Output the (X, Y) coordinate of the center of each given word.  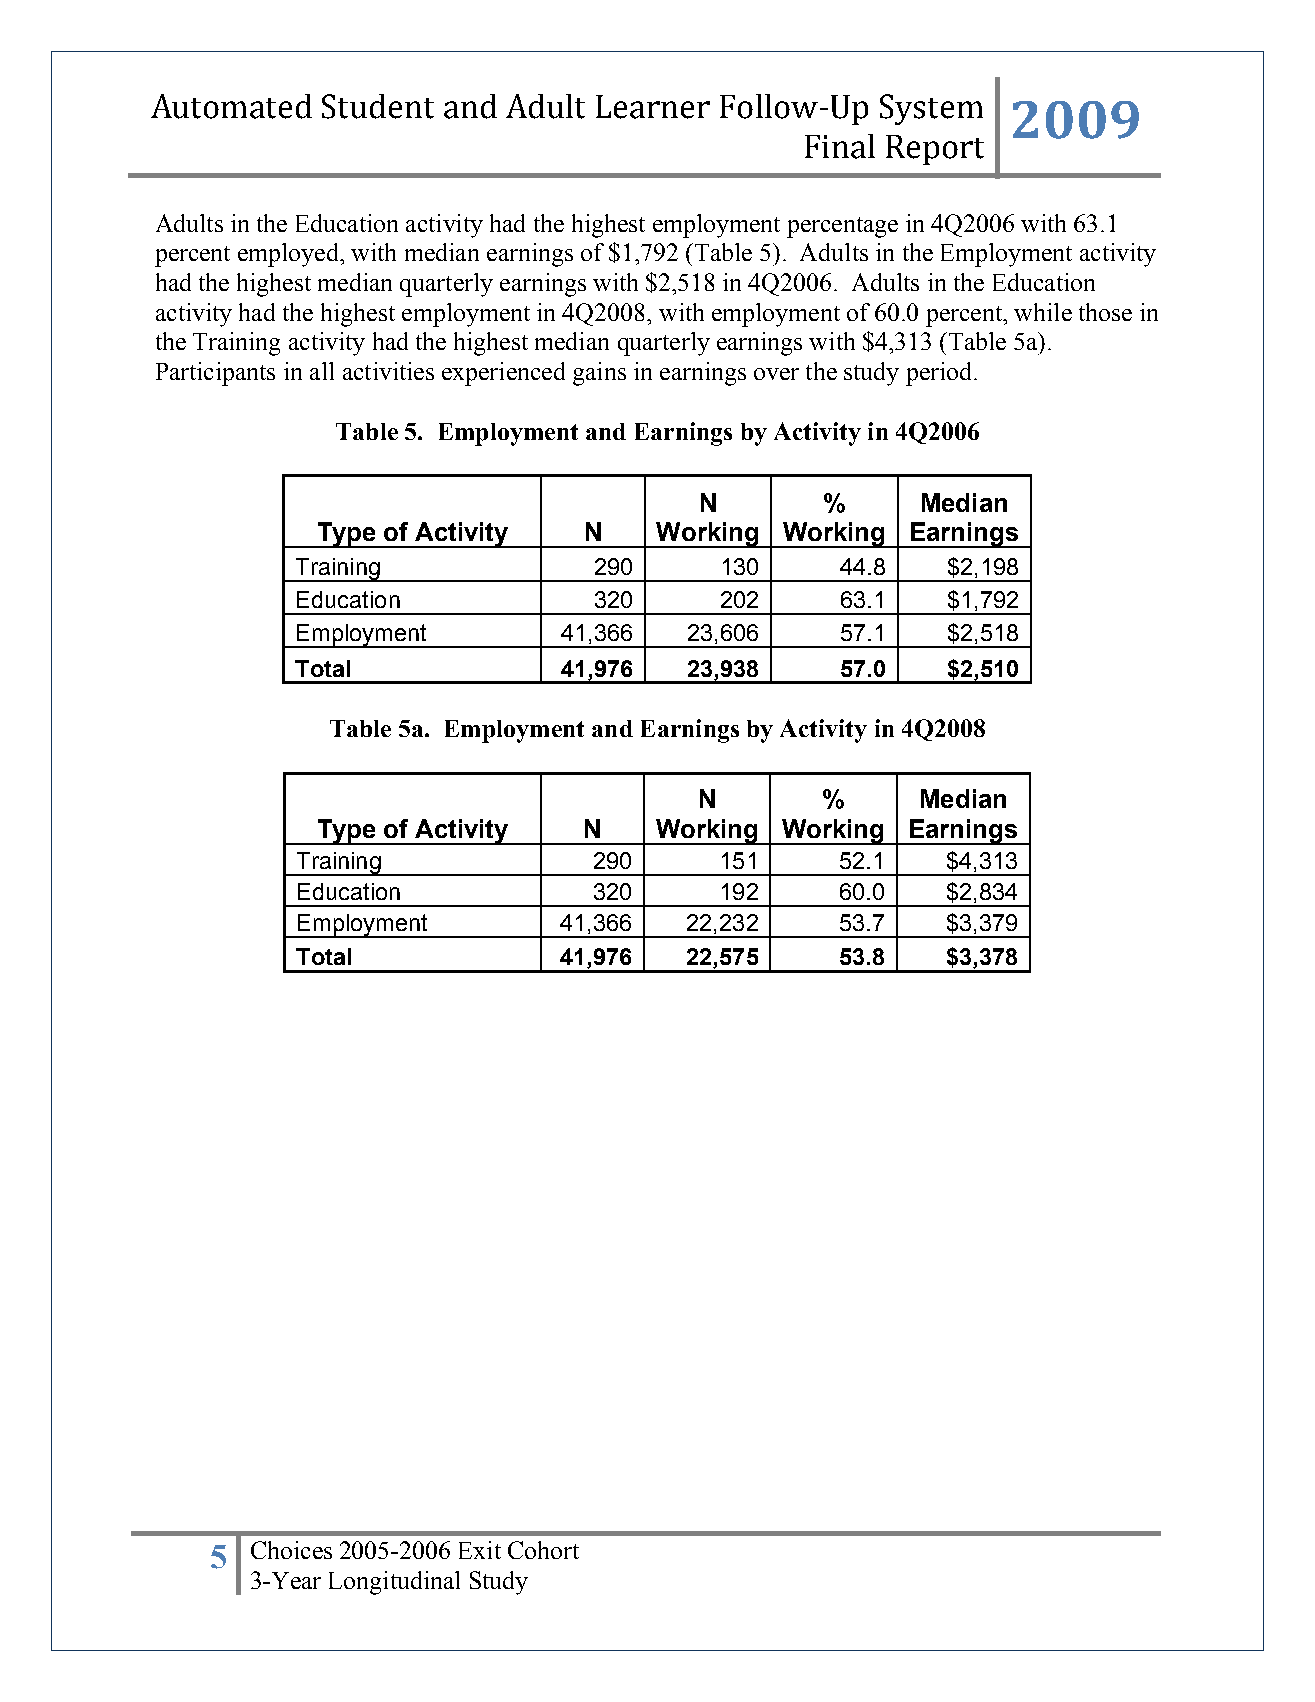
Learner (653, 107)
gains (599, 374)
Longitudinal (394, 1583)
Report (935, 150)
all (322, 371)
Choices (291, 1550)
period (938, 374)
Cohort (543, 1550)
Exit (480, 1550)
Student (378, 106)
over (776, 374)
